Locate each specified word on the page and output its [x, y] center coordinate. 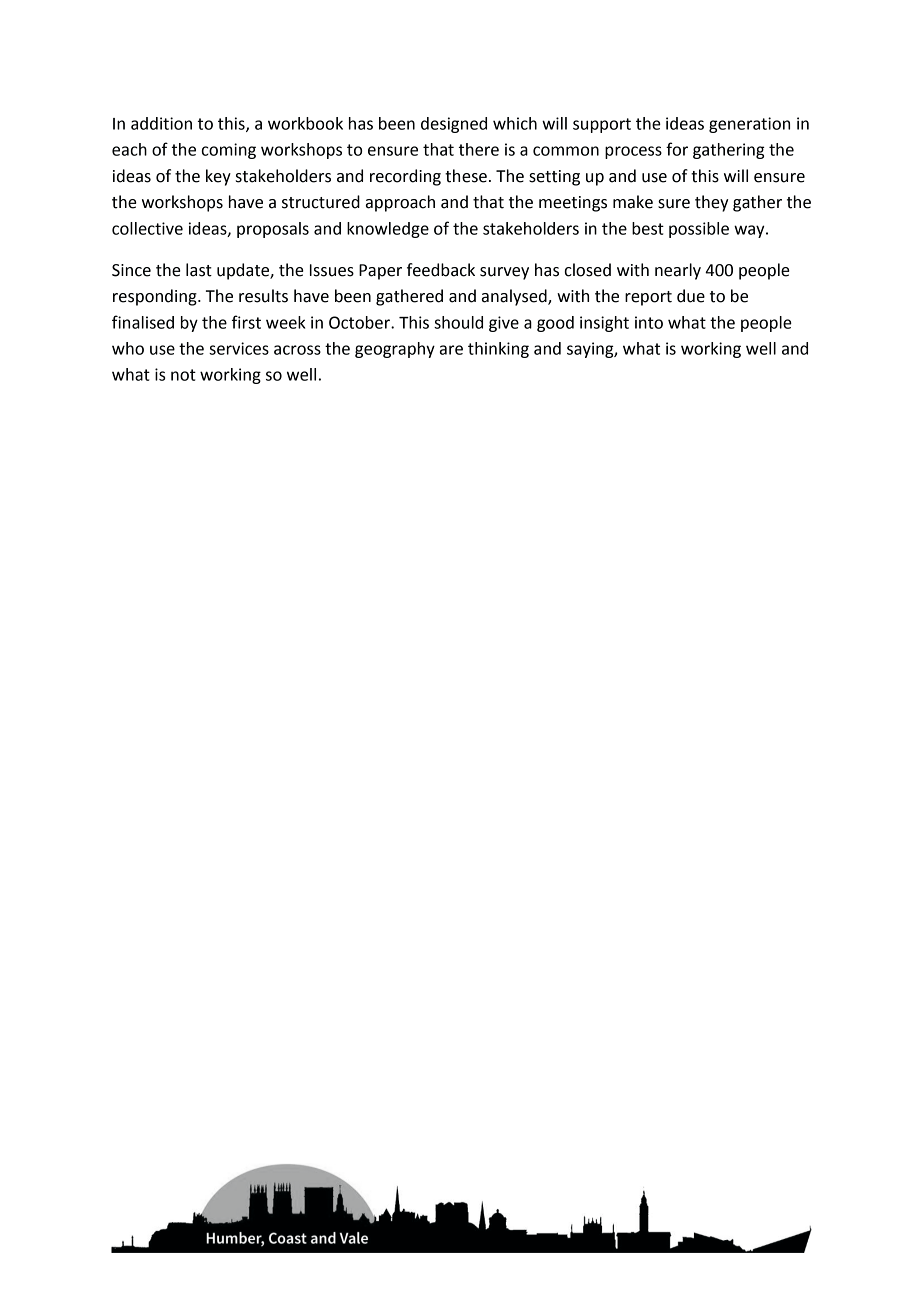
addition [161, 123]
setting [554, 178]
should [458, 322]
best [648, 228]
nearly [678, 271]
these [466, 176]
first [246, 322]
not [183, 375]
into [649, 322]
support [602, 125]
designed [454, 125]
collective [147, 228]
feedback [441, 270]
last [199, 270]
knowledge [388, 230]
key [218, 177]
